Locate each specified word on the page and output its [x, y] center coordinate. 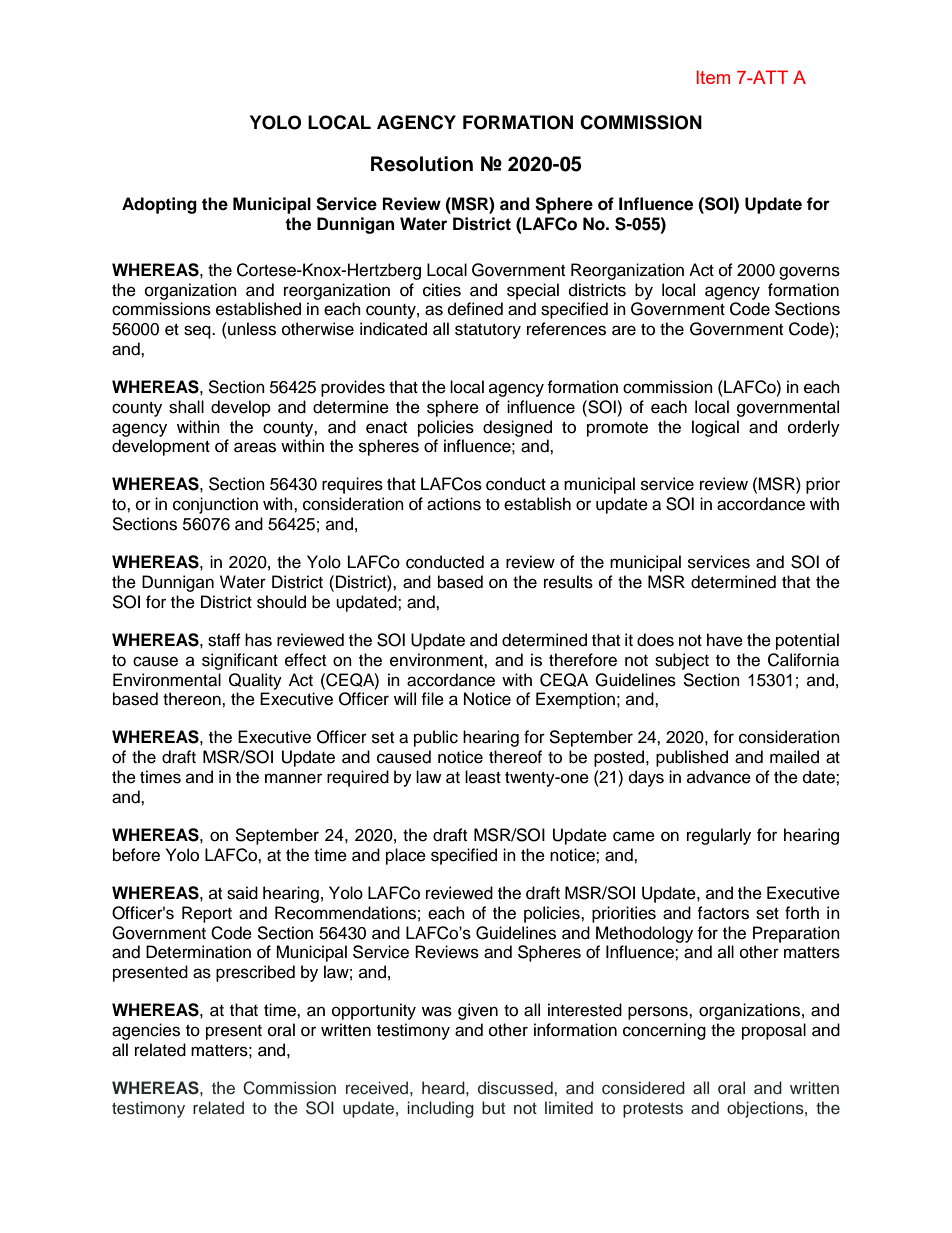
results [568, 582]
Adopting [159, 205]
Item [713, 77]
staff [224, 640]
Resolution [422, 164]
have [725, 640]
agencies [146, 1031]
